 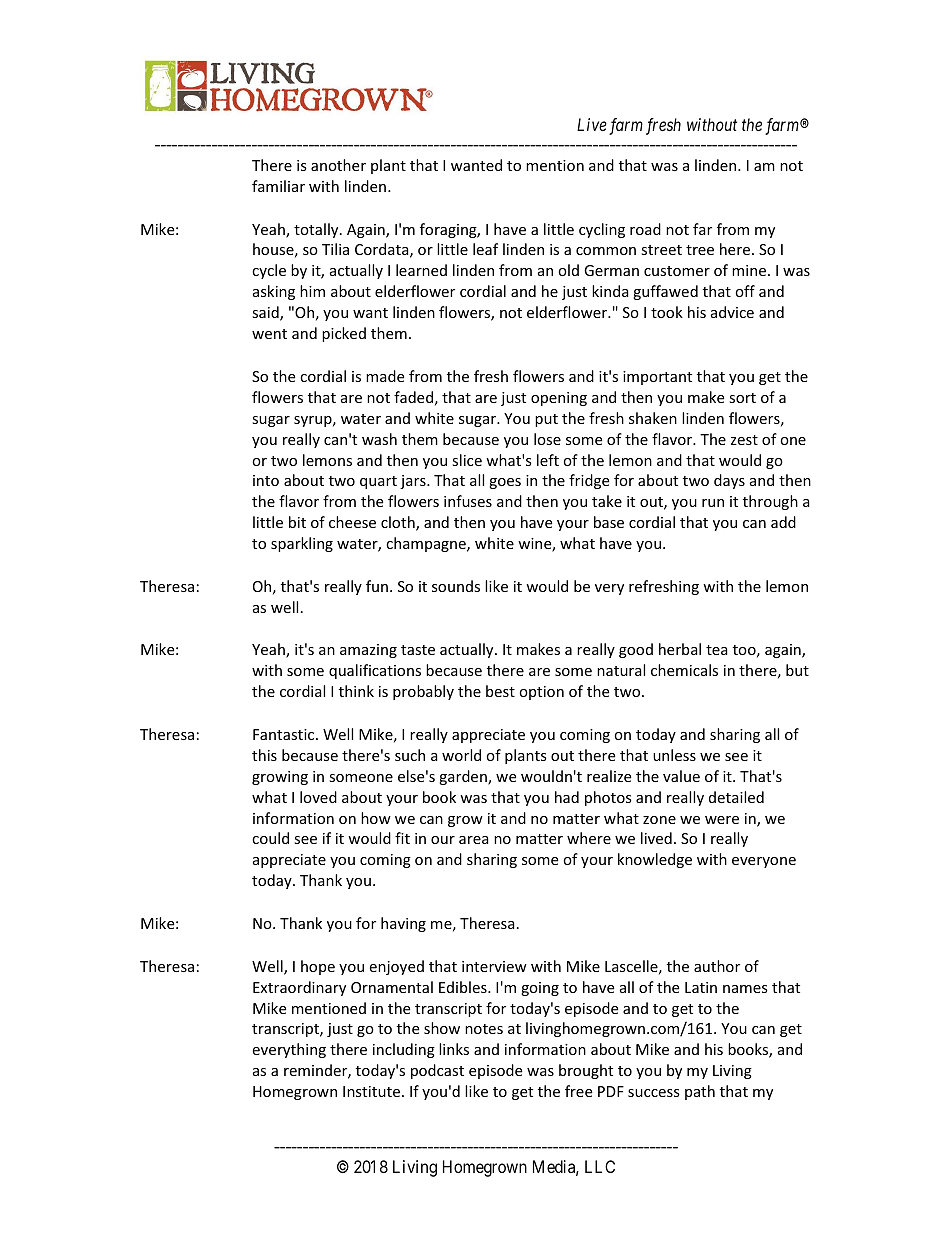 I want to click on free, so click(x=578, y=1091).
